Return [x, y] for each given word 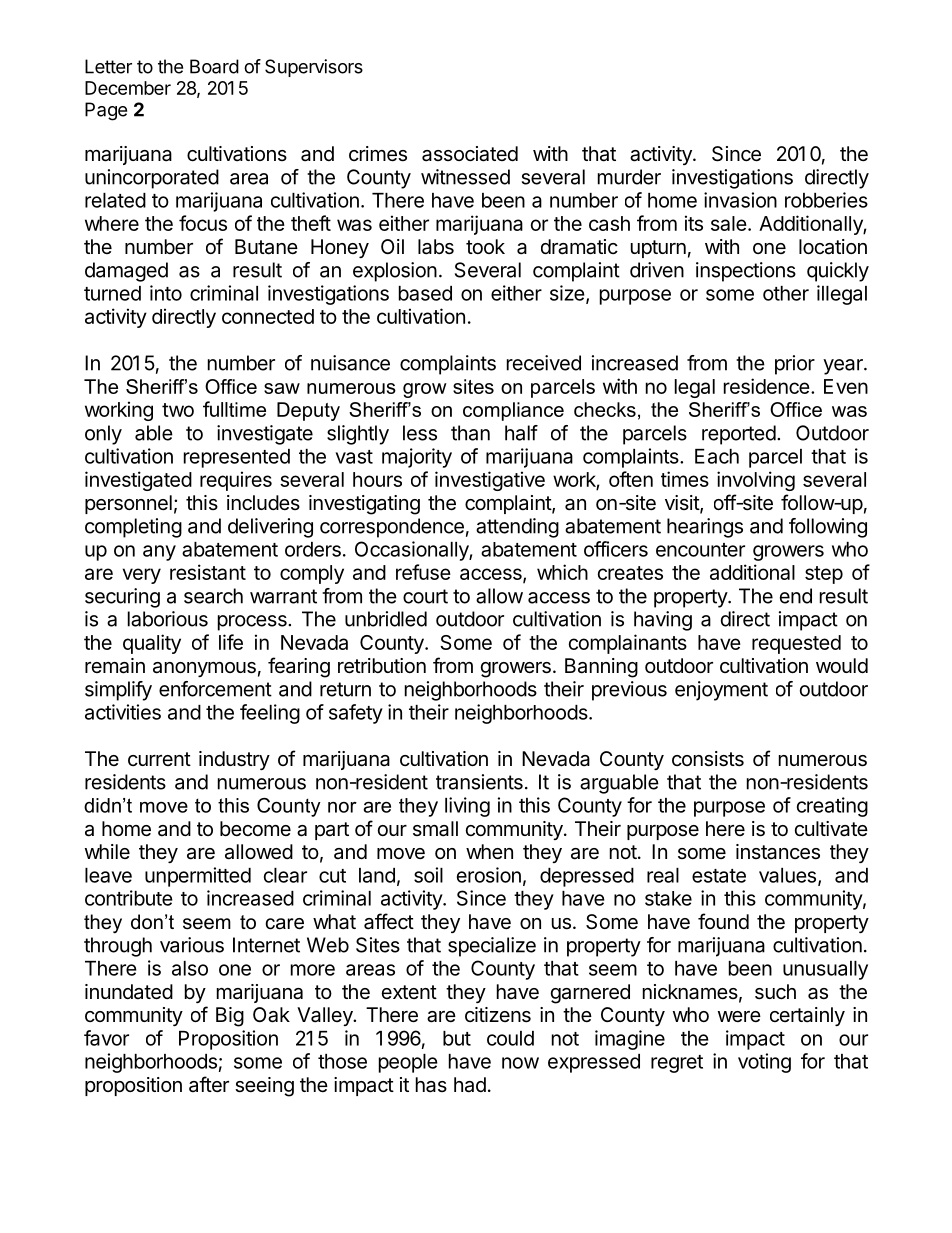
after [209, 1084]
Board [214, 66]
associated [470, 154]
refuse [423, 572]
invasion [740, 200]
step [824, 575]
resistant [208, 572]
